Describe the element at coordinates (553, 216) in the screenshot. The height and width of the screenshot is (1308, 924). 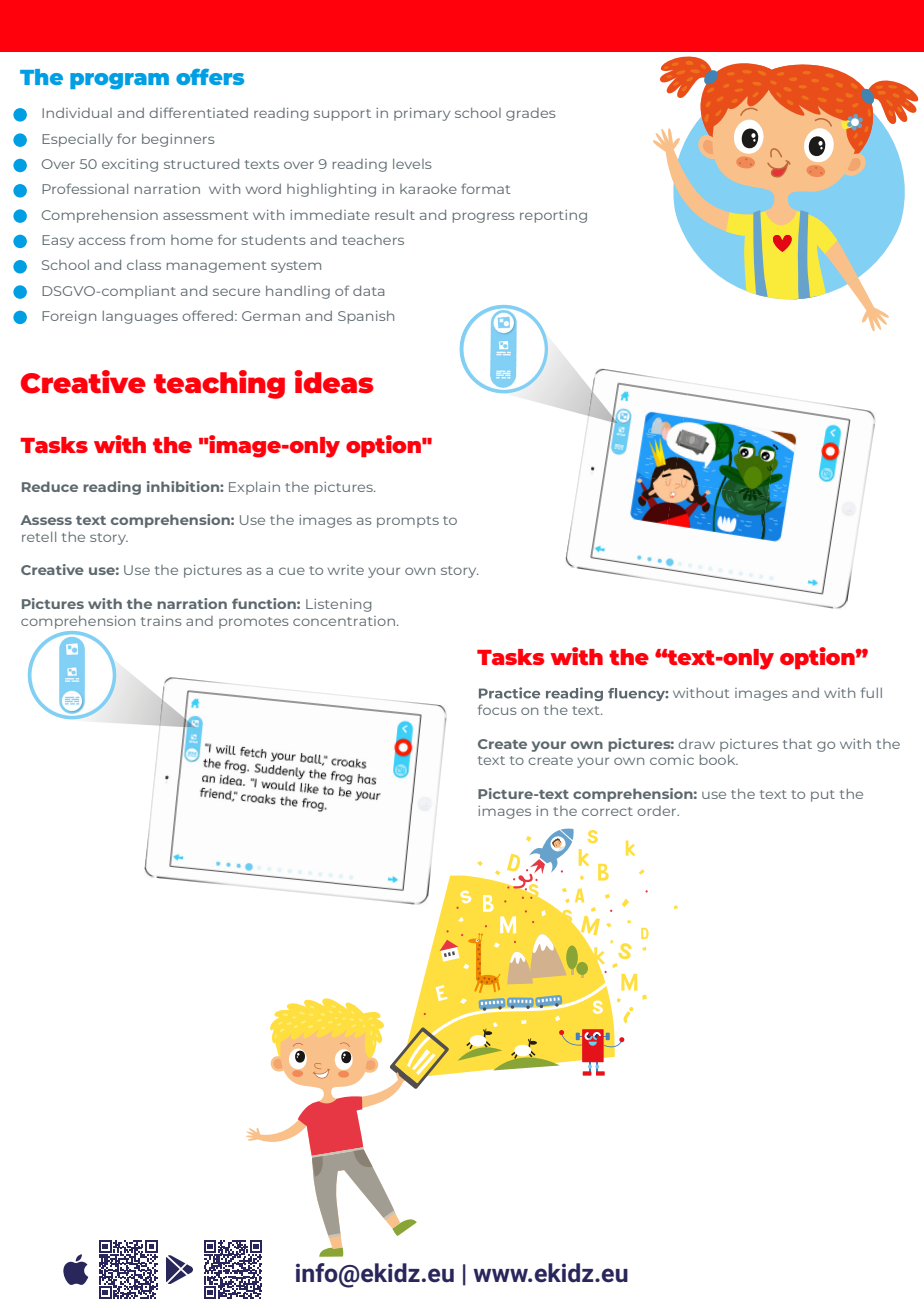
I see `reporting` at that location.
